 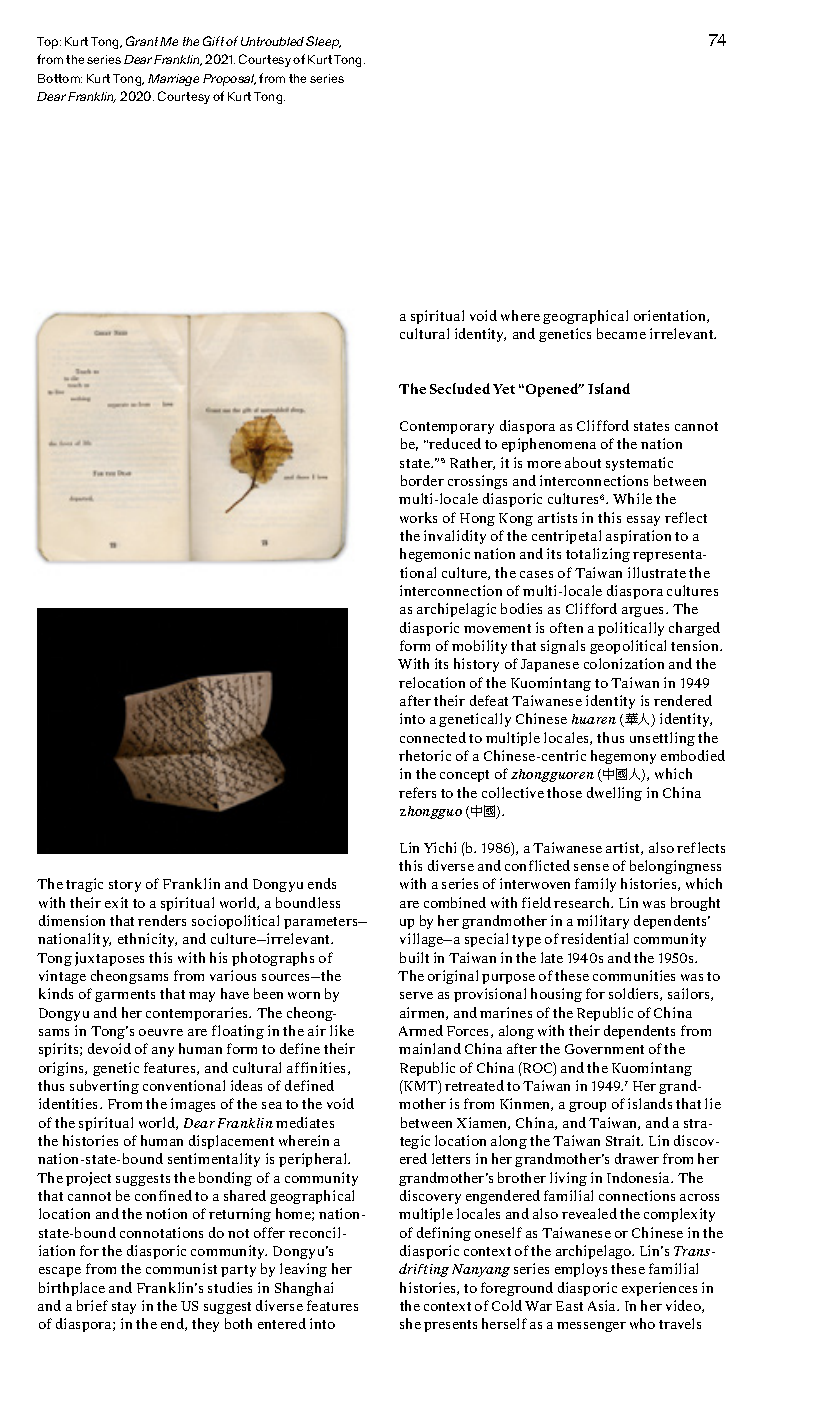 I want to click on orientation, so click(x=671, y=316).
